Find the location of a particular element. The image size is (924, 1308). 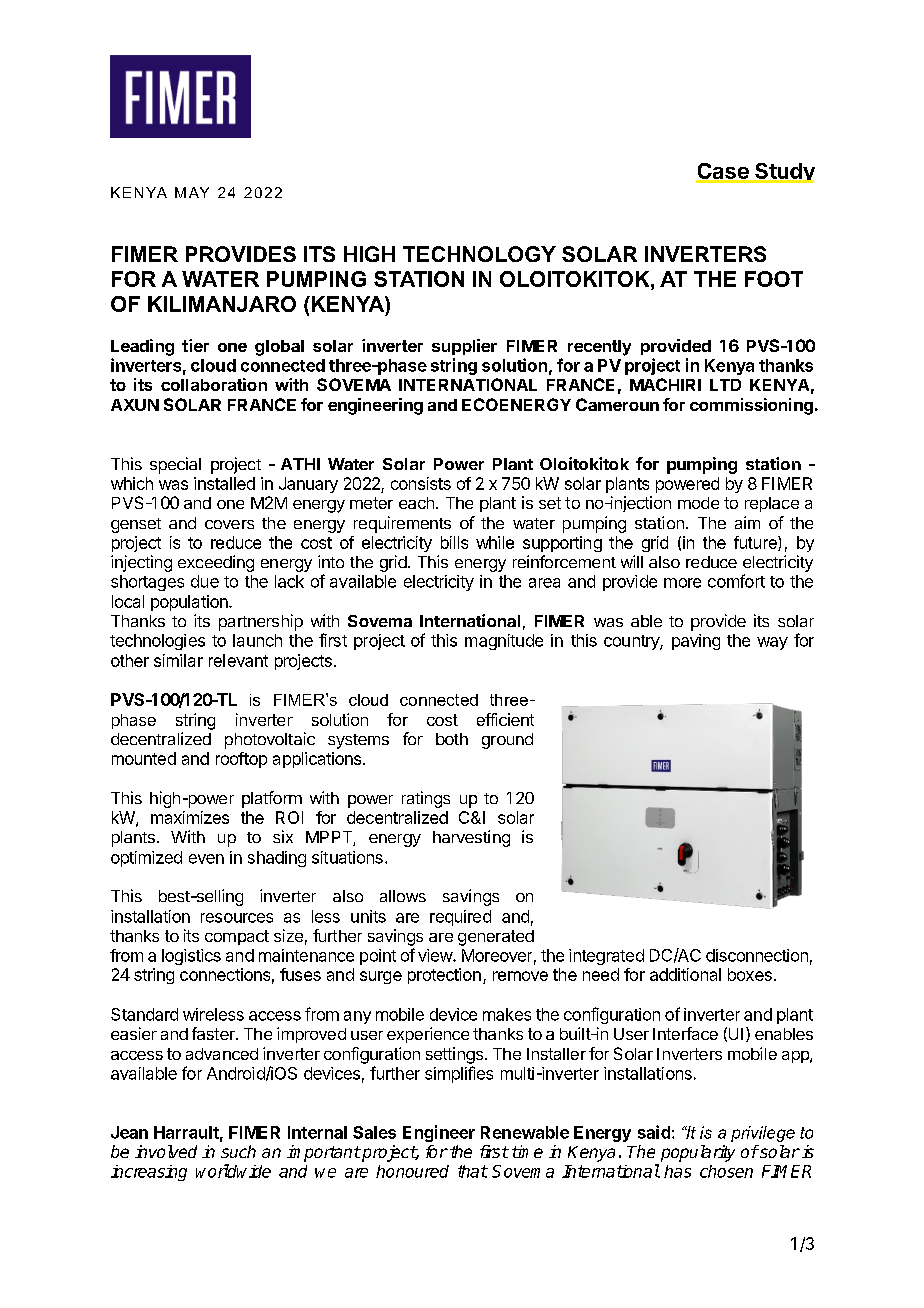

disconnection is located at coordinates (757, 955).
